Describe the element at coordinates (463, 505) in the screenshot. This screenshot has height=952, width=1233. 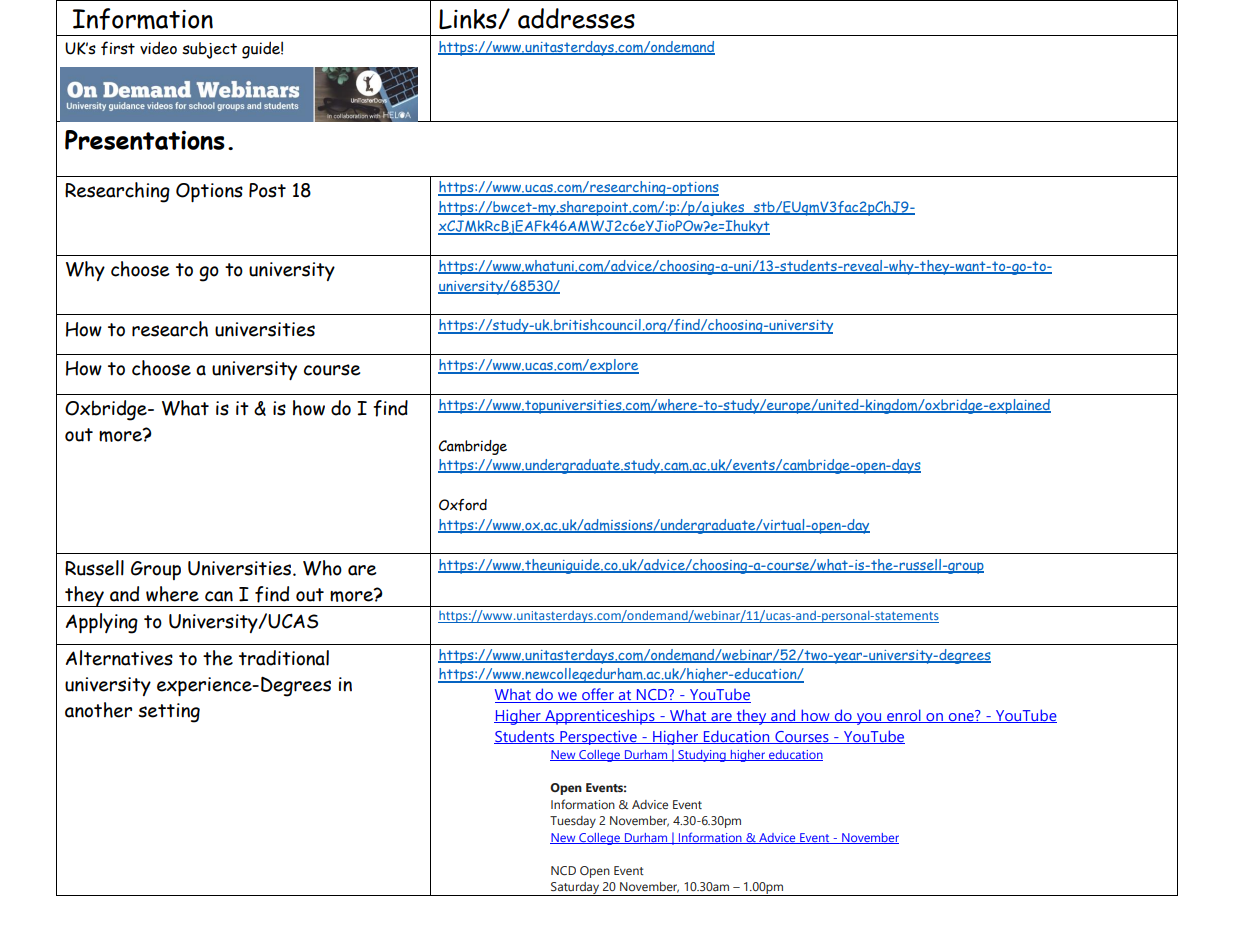
I see `Oxford` at that location.
